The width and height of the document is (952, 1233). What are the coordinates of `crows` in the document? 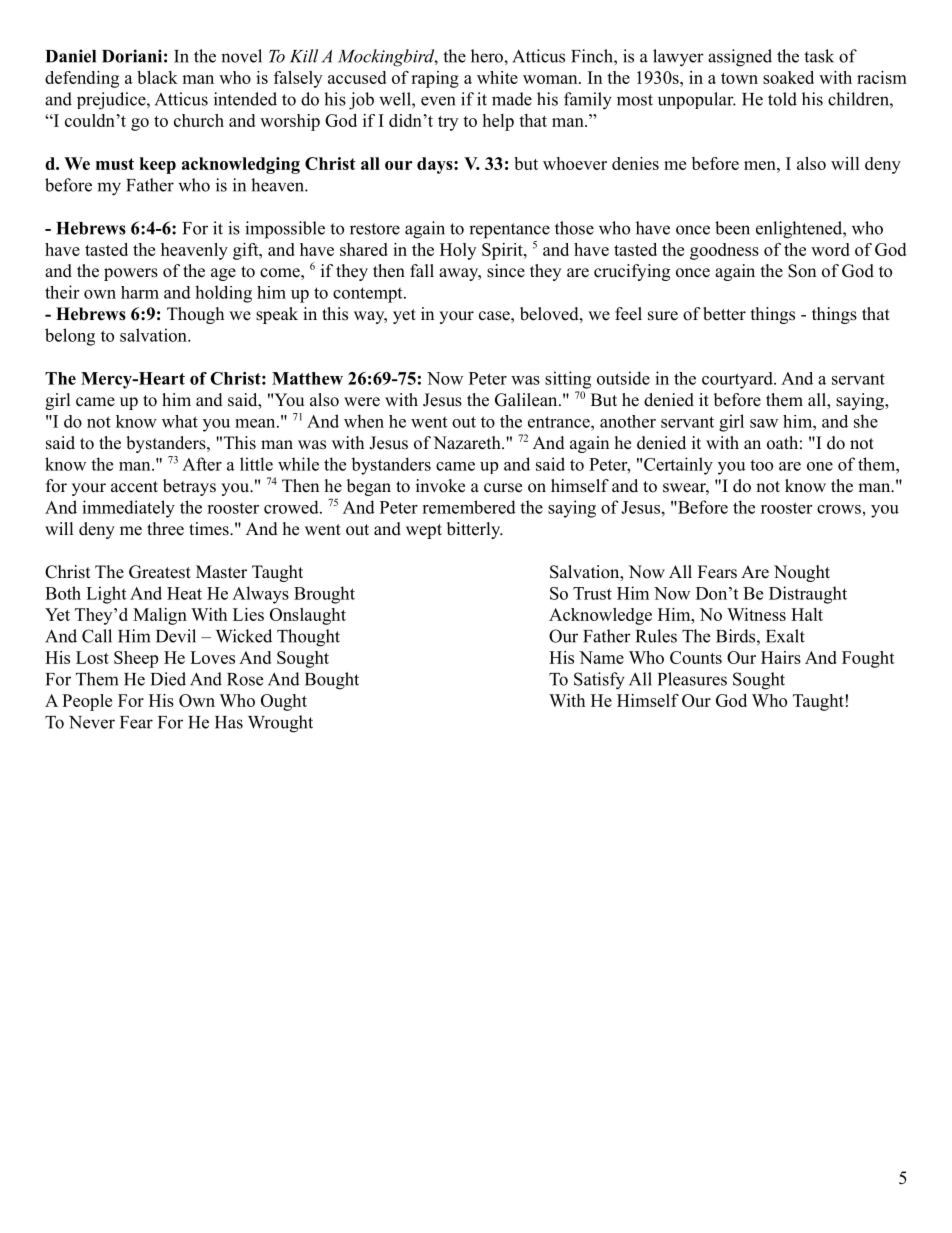 It's located at (839, 509).
